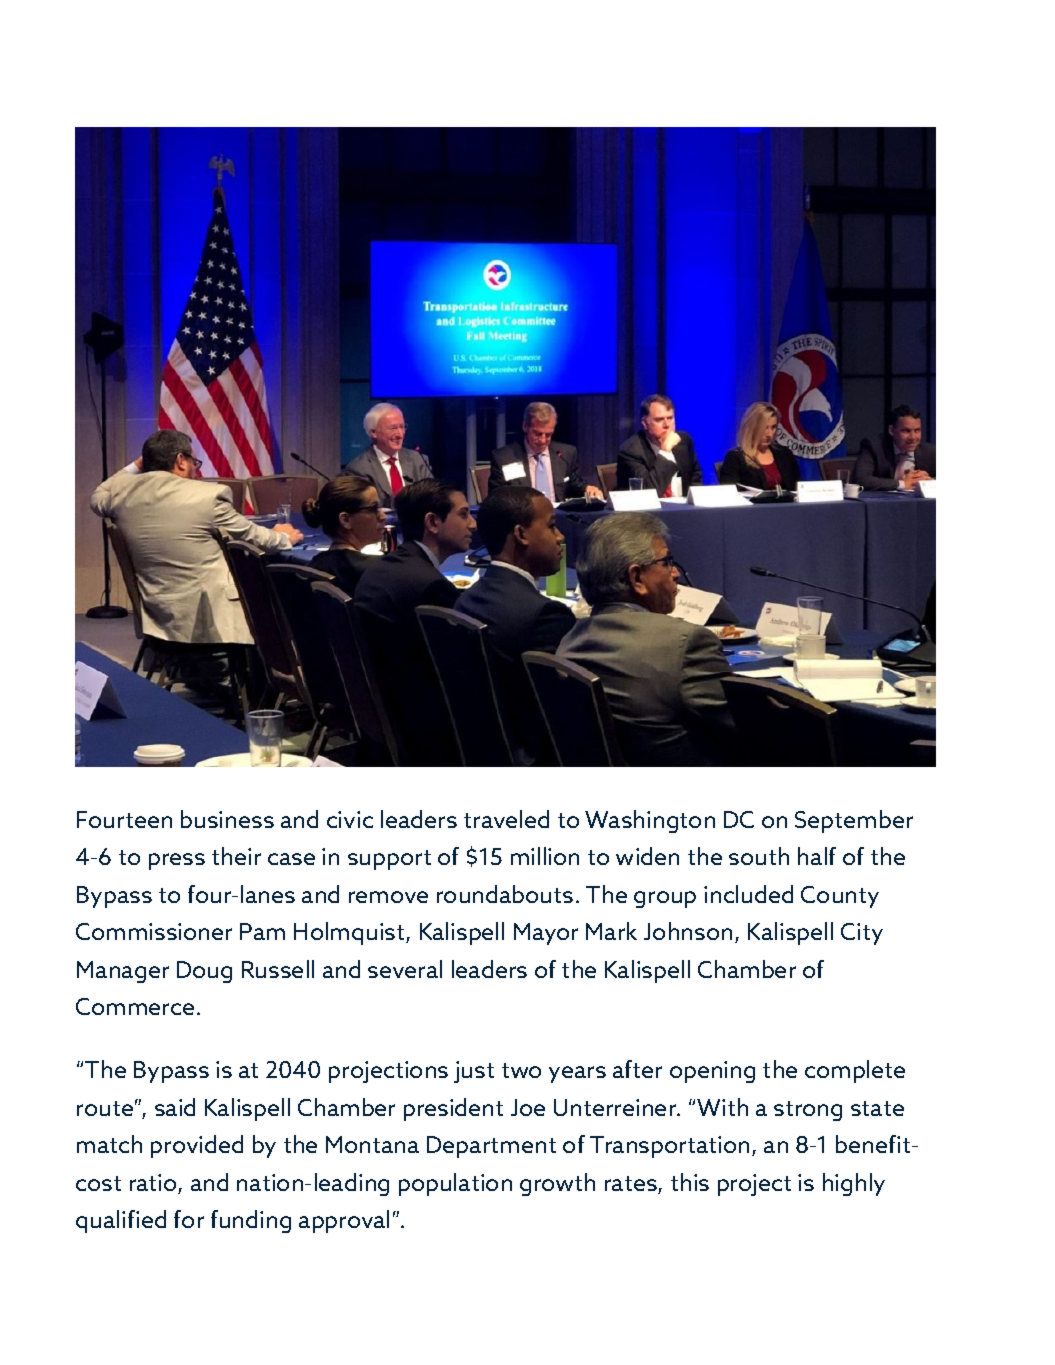  What do you see at coordinates (862, 934) in the image?
I see `City` at bounding box center [862, 934].
